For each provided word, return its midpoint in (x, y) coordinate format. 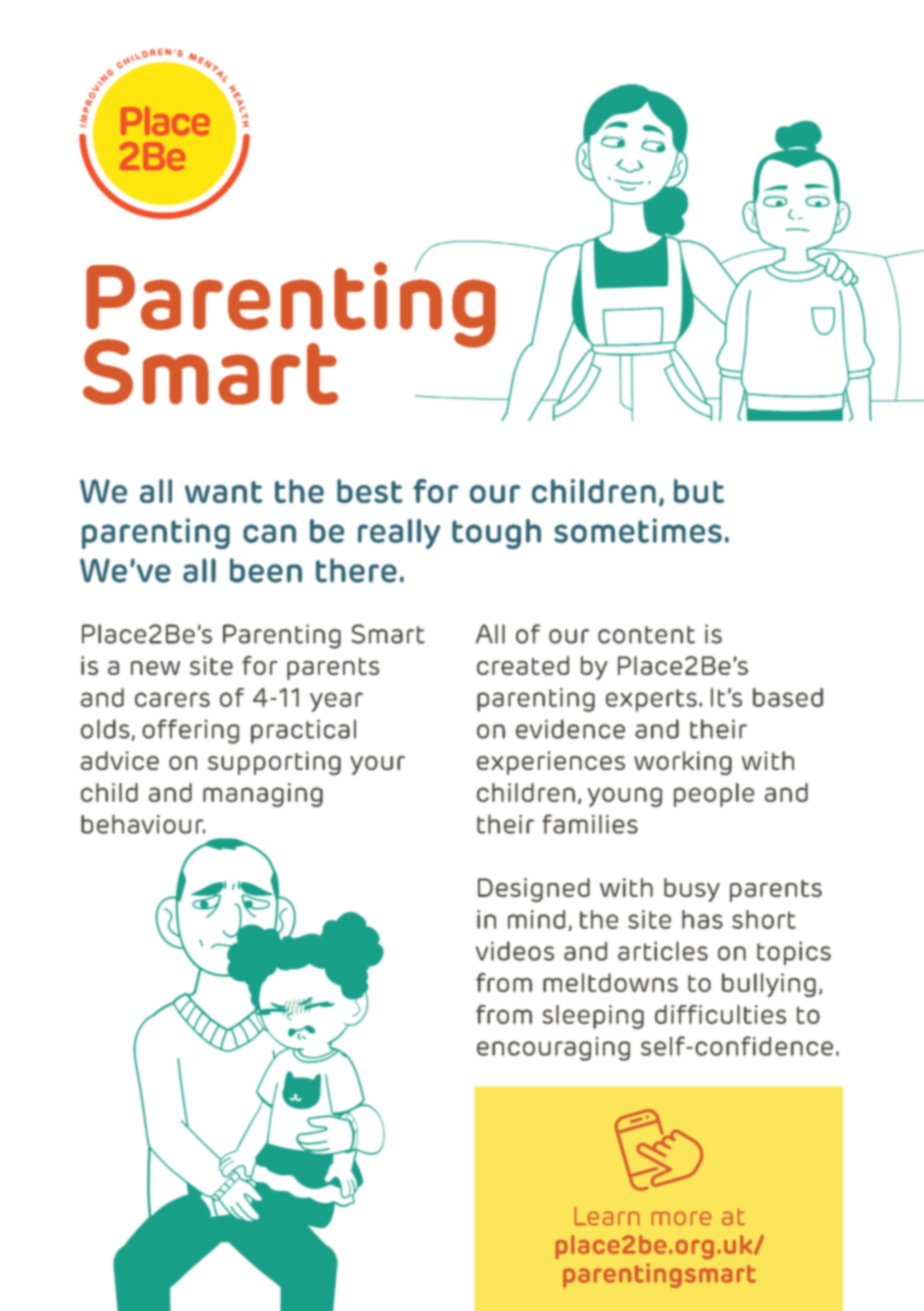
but (699, 491)
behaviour (143, 824)
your (377, 765)
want (224, 492)
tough (496, 534)
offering (190, 731)
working (683, 763)
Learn (607, 1216)
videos (515, 951)
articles (663, 951)
